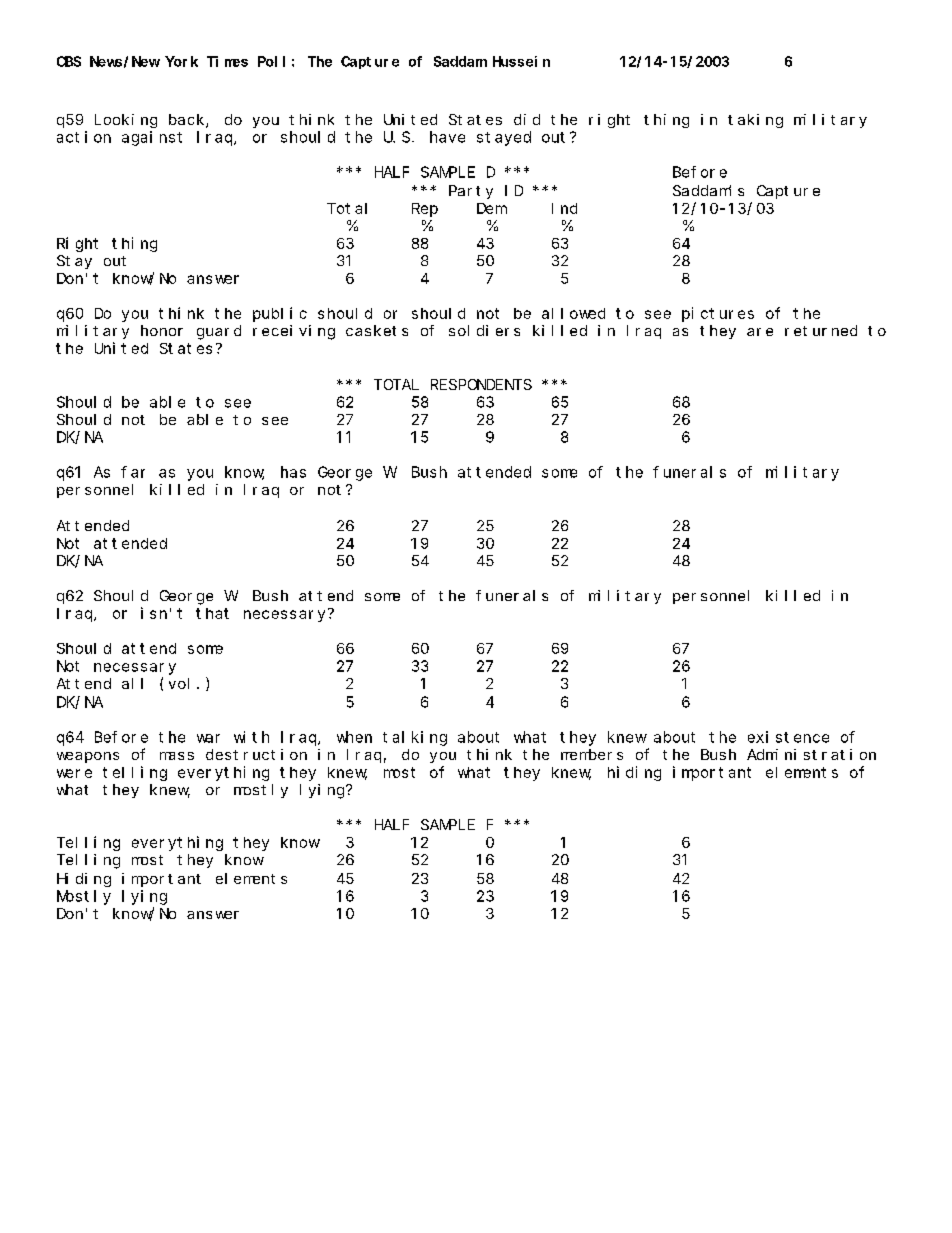  I want to click on mass, so click(177, 756).
